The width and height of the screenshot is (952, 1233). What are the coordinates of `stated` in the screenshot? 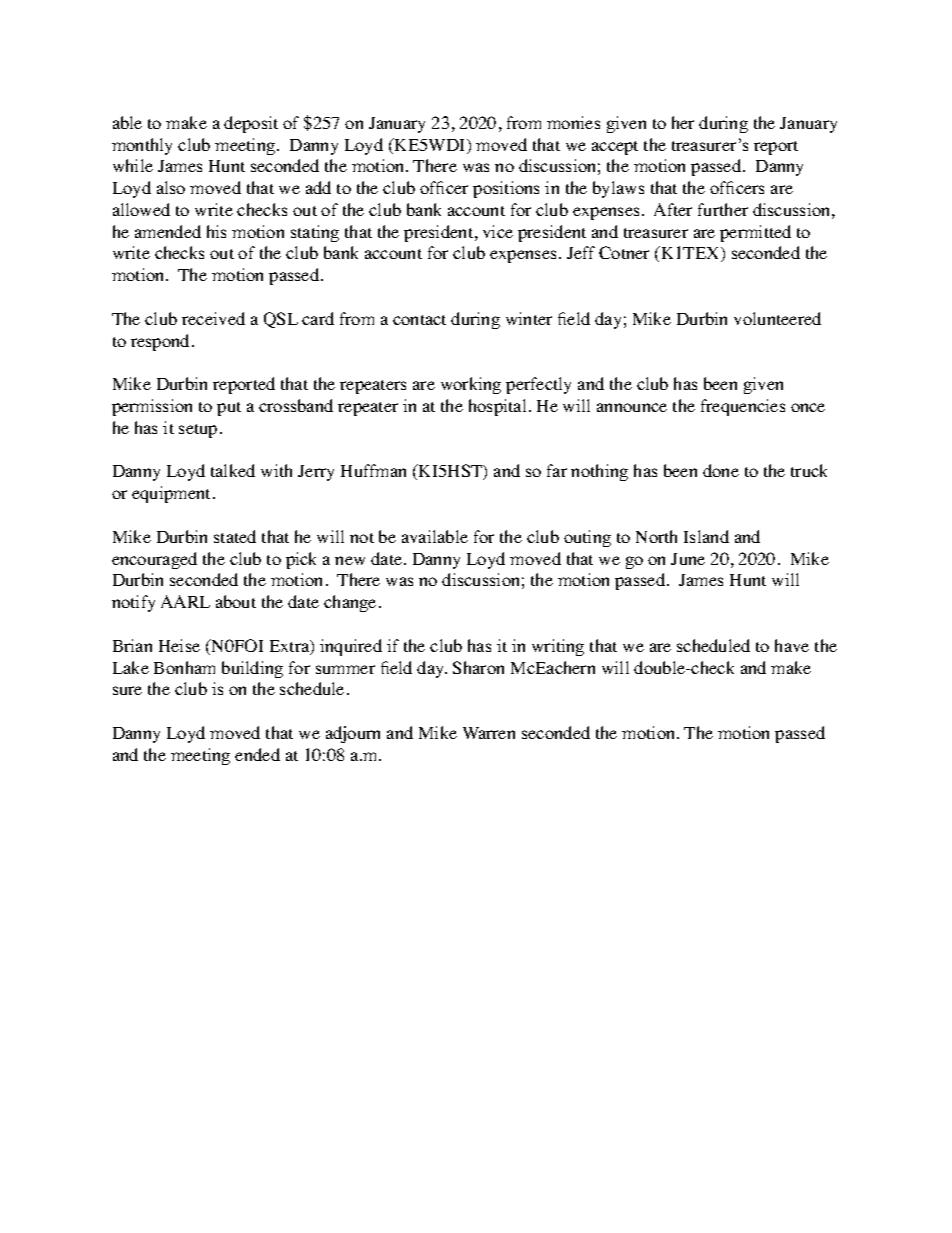 It's located at (235, 536).
